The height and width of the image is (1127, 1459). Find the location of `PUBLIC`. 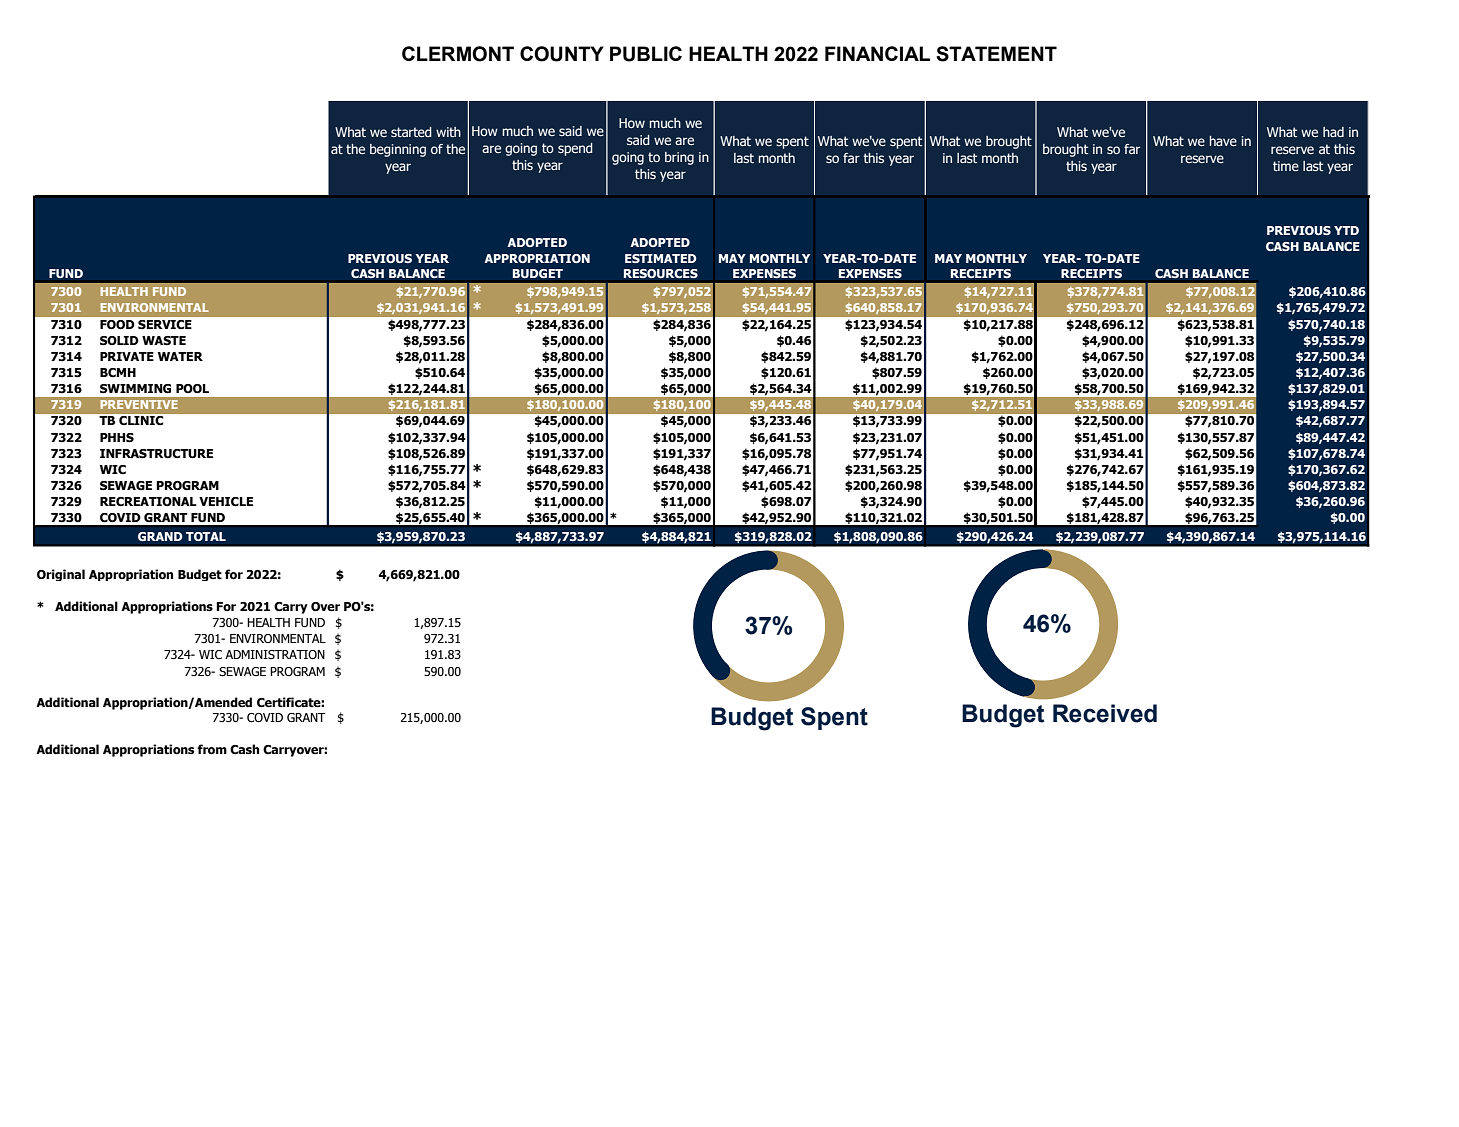

PUBLIC is located at coordinates (646, 54).
